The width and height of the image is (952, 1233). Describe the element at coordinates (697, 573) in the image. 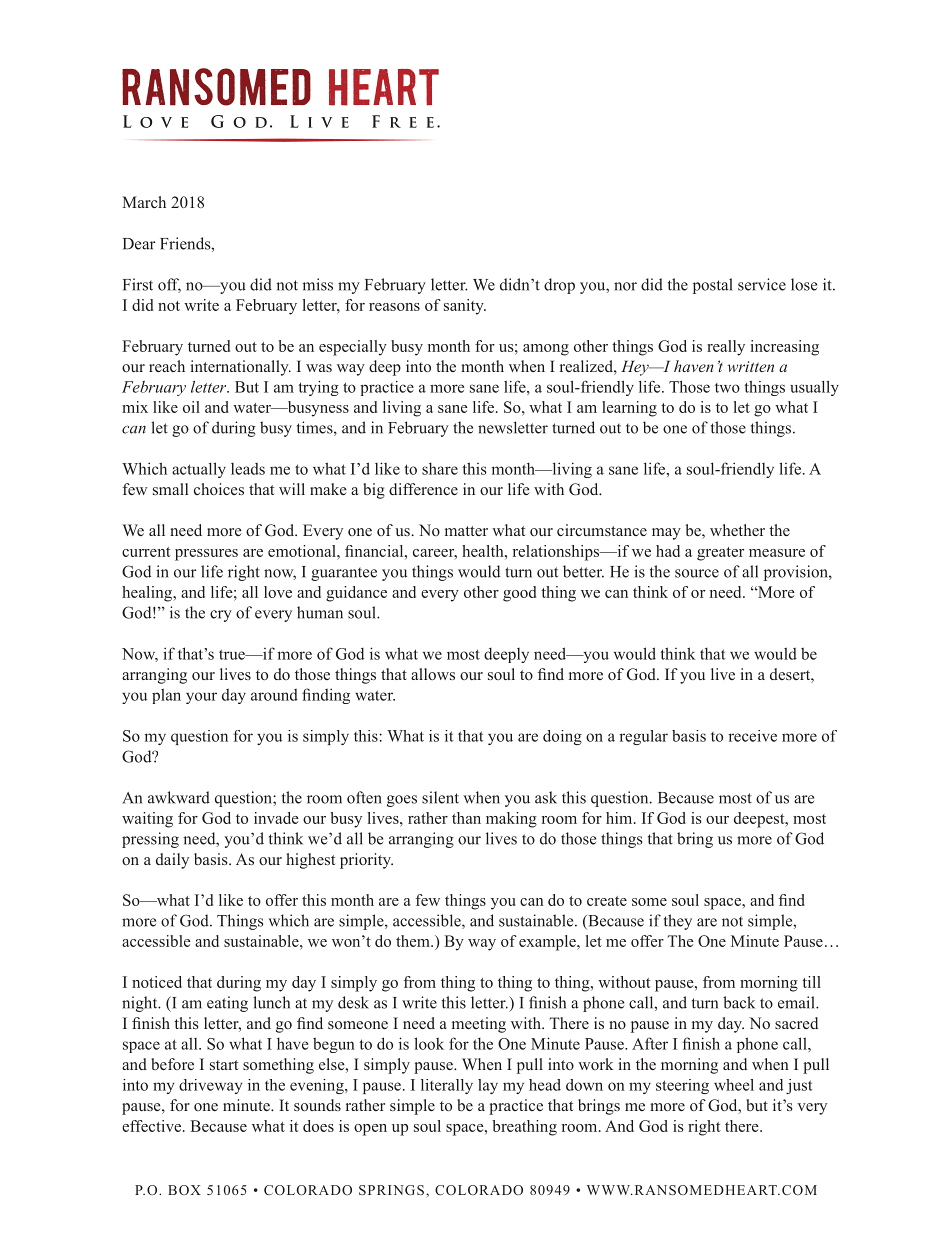

I see `source` at that location.
